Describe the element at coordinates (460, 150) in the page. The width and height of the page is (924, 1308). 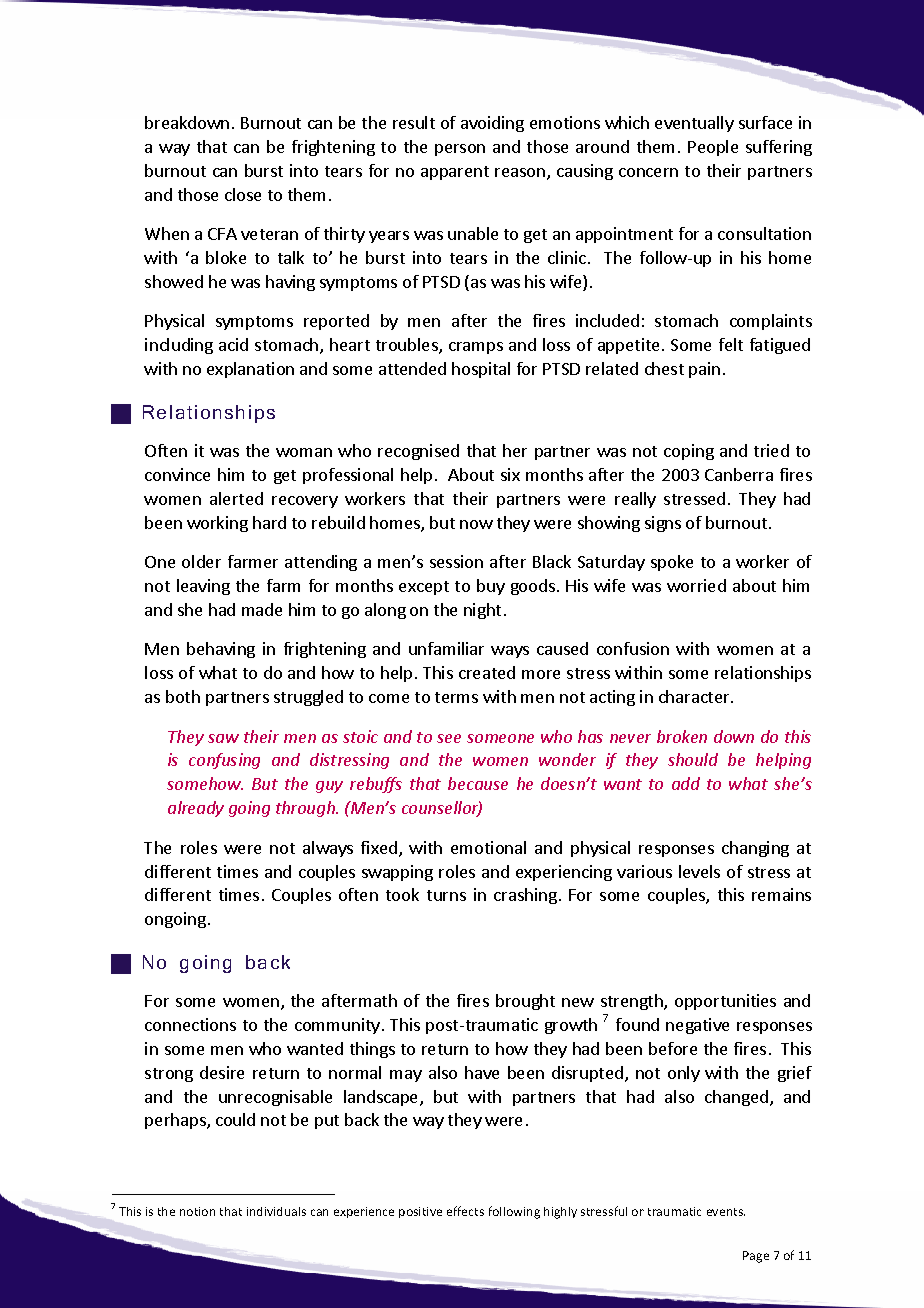
I see `person` at that location.
